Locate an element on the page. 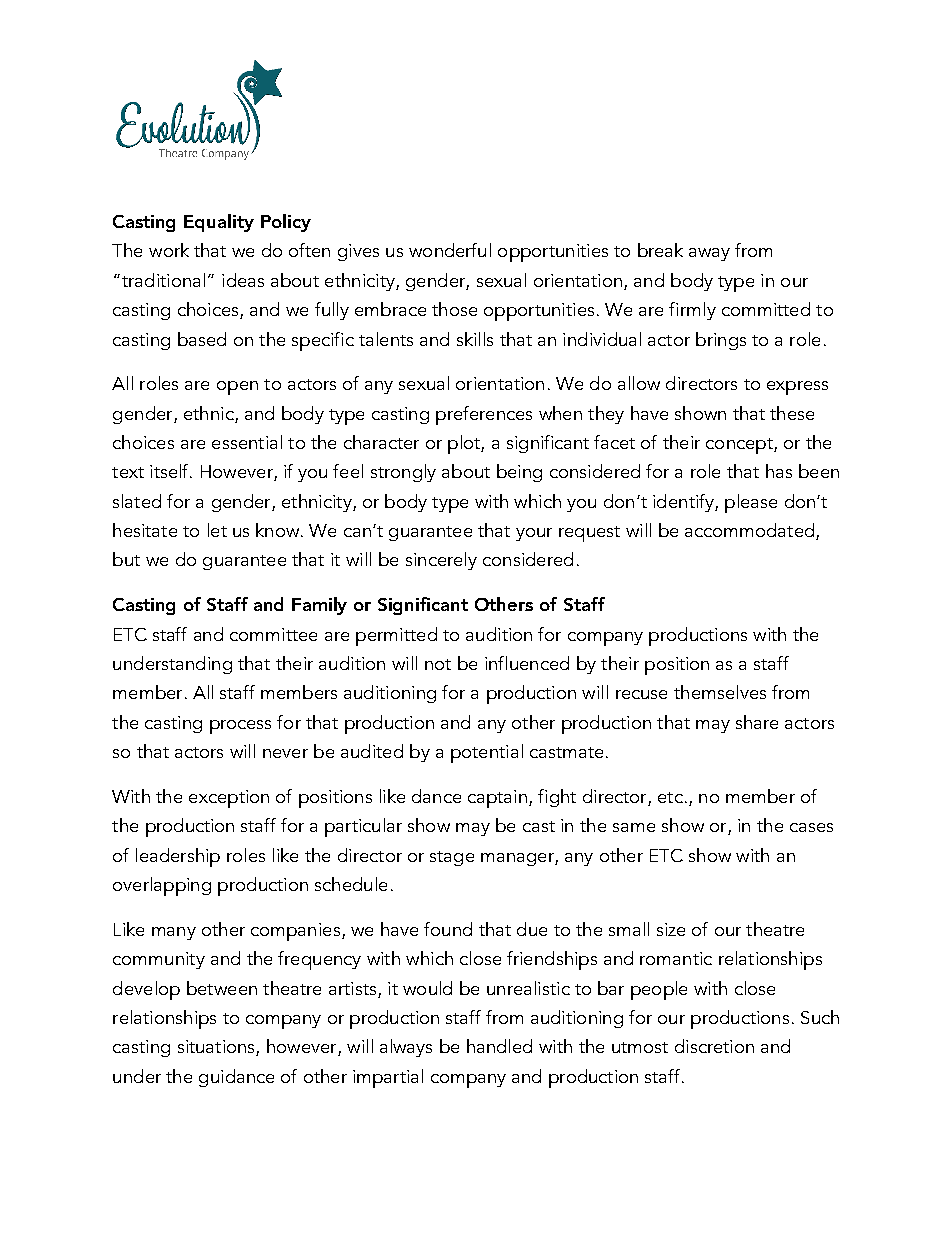 The image size is (952, 1233). themselves is located at coordinates (720, 692).
